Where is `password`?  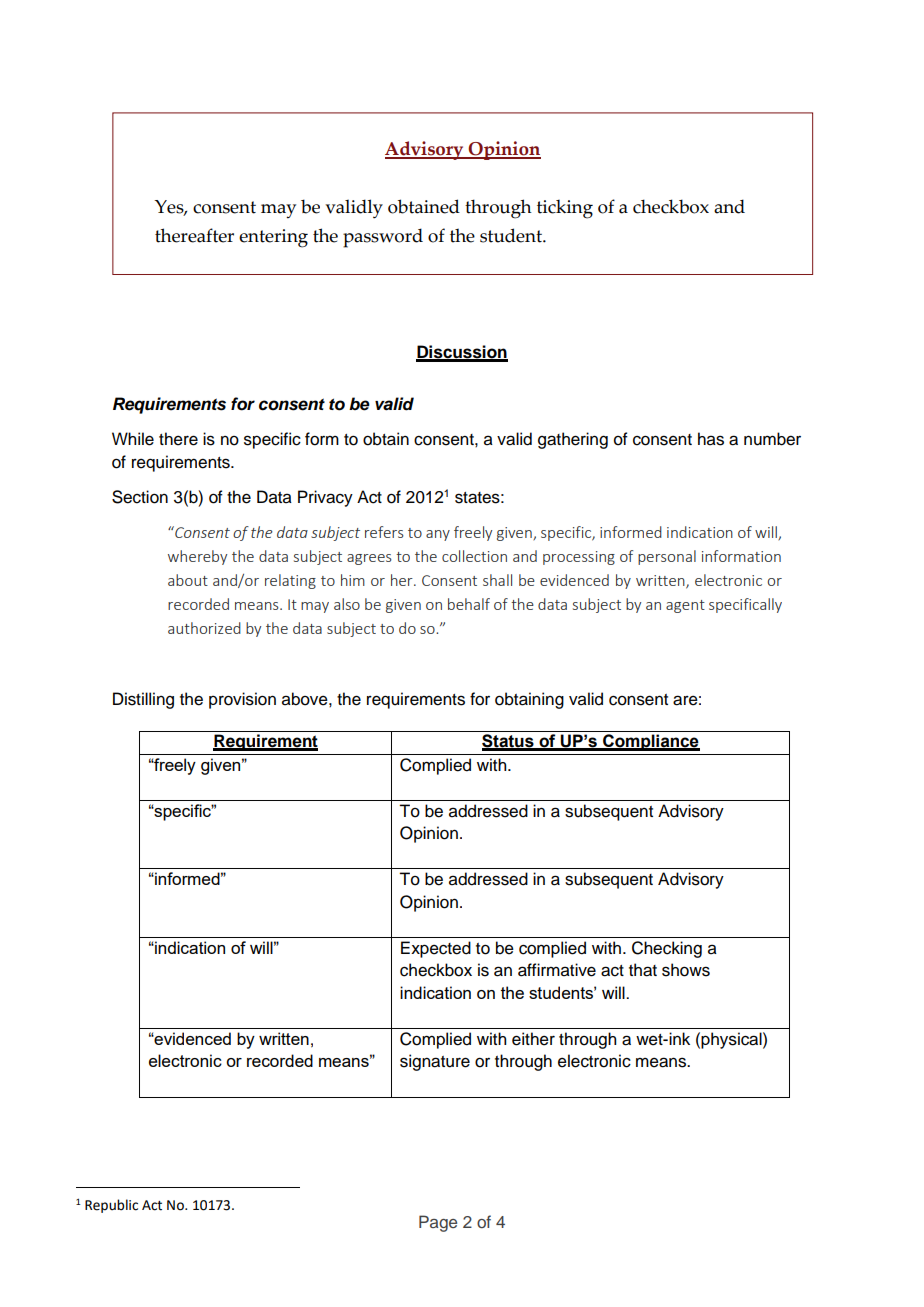
password is located at coordinates (383, 238).
